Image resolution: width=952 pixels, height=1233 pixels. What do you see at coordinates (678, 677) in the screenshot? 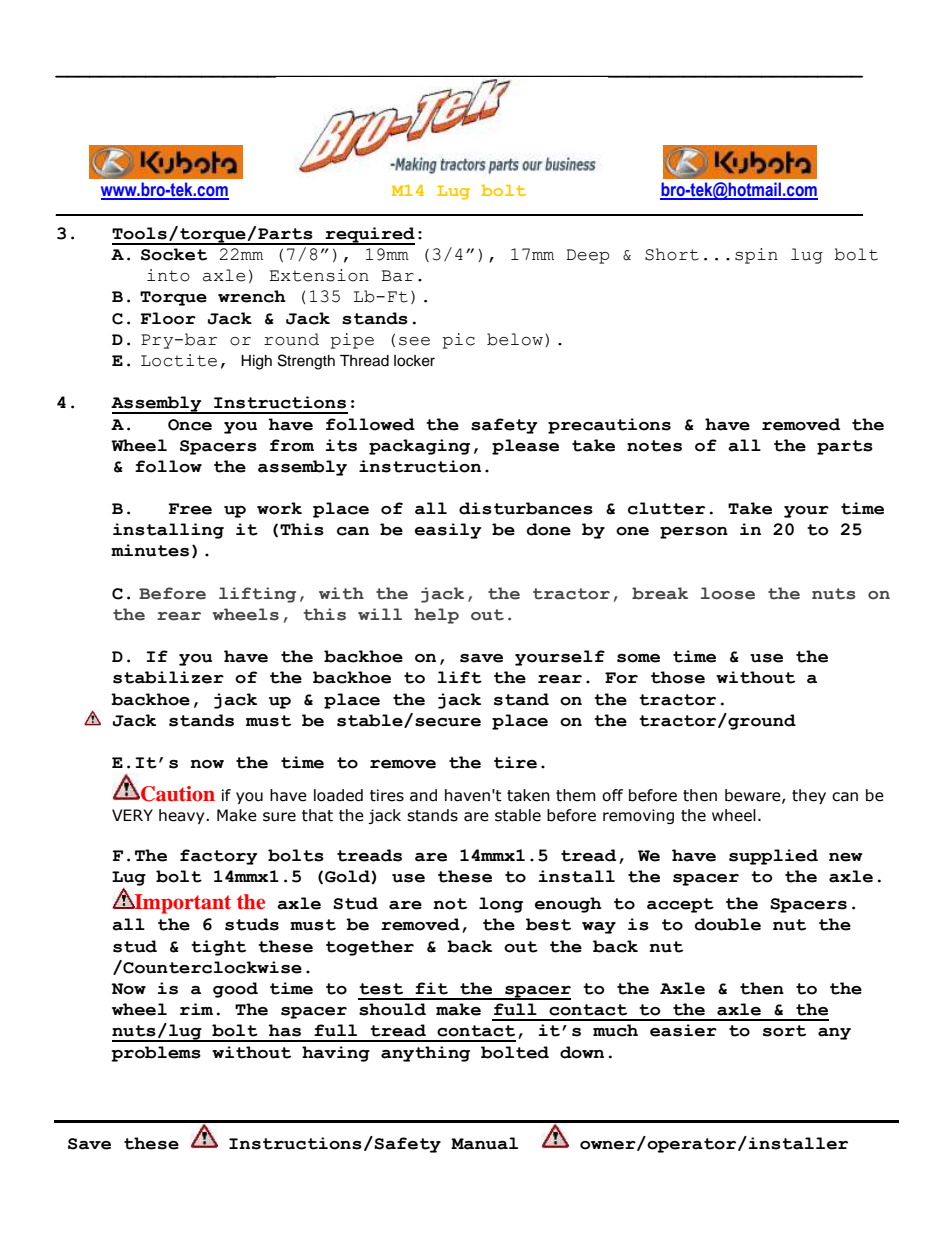
I see `those` at bounding box center [678, 677].
